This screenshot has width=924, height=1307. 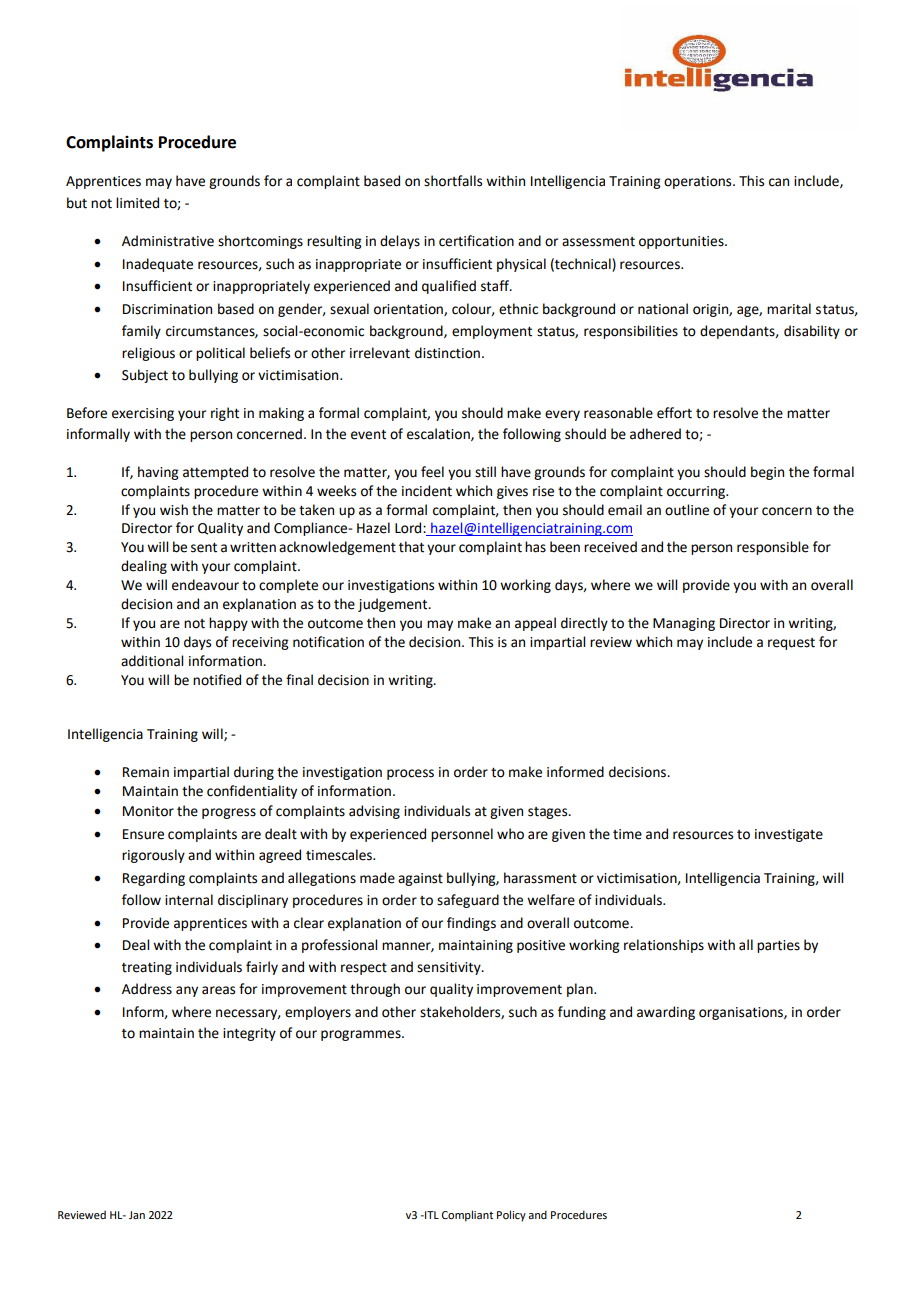 I want to click on Policy, so click(x=511, y=1216).
